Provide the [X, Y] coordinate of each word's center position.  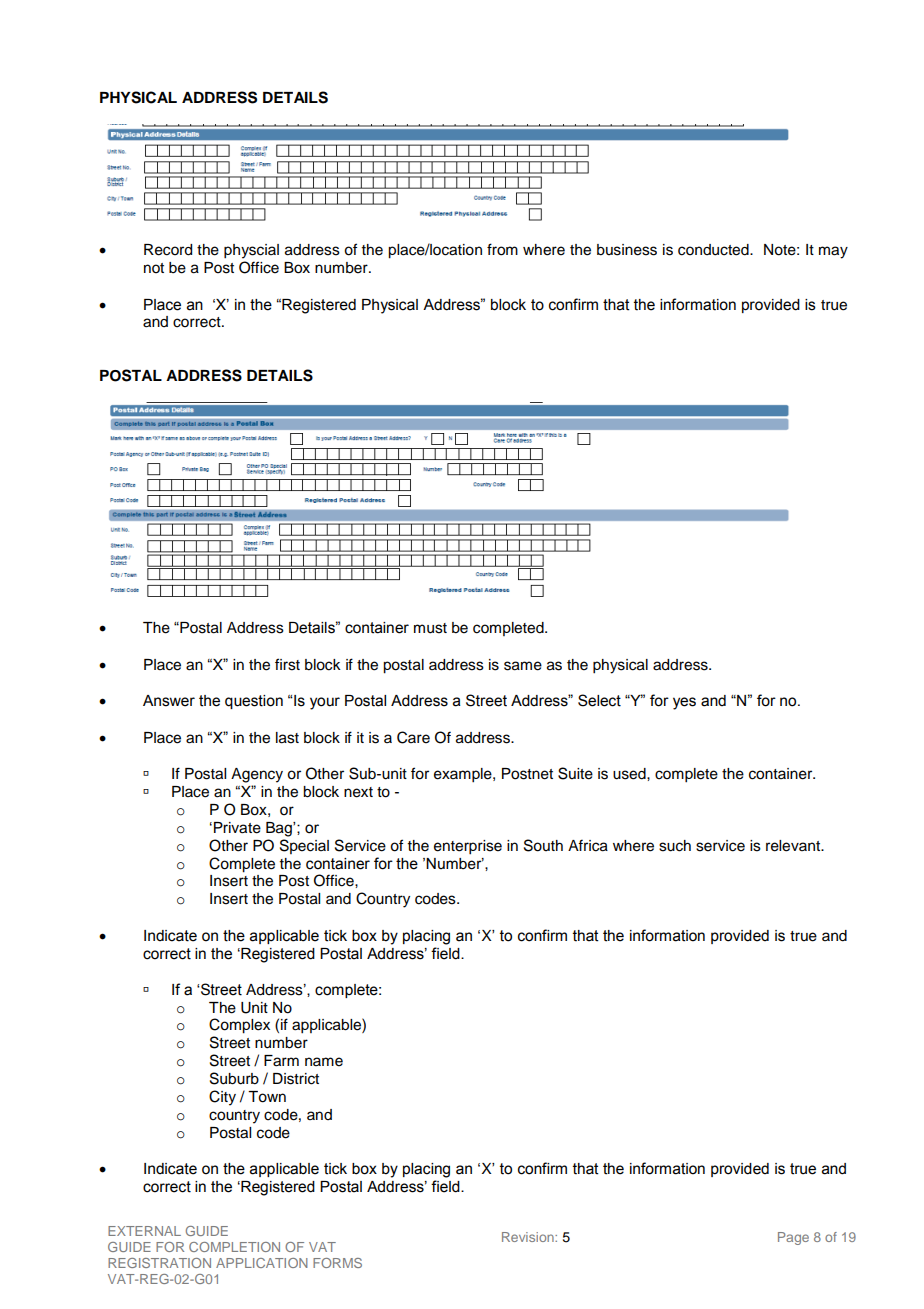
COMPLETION [234, 1247]
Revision [529, 1237]
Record [168, 250]
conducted [714, 250]
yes [684, 703]
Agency [257, 775]
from [502, 249]
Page [793, 1238]
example [464, 775]
